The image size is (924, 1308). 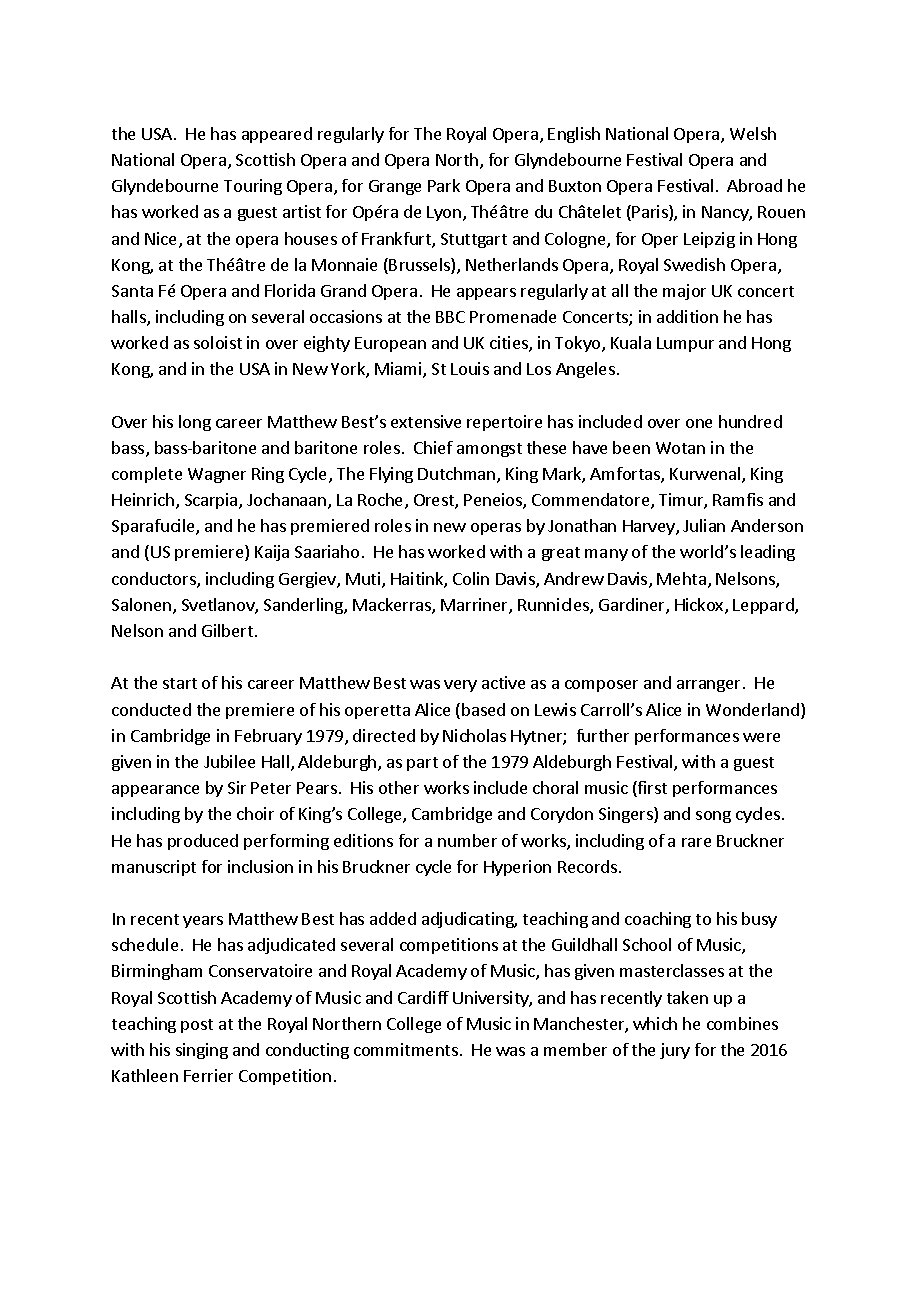 I want to click on Jubilee, so click(x=229, y=761).
